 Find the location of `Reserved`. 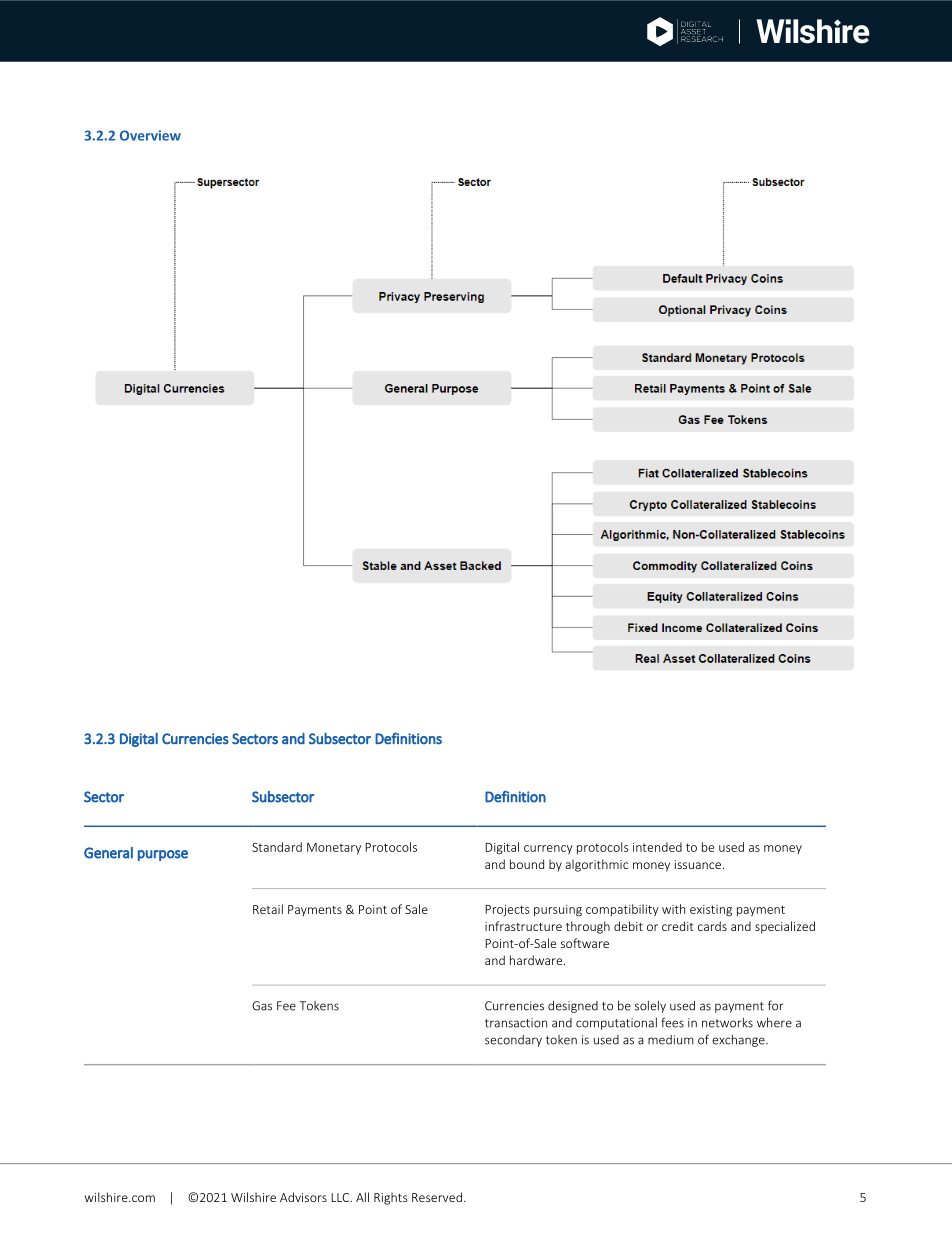

Reserved is located at coordinates (437, 1197).
